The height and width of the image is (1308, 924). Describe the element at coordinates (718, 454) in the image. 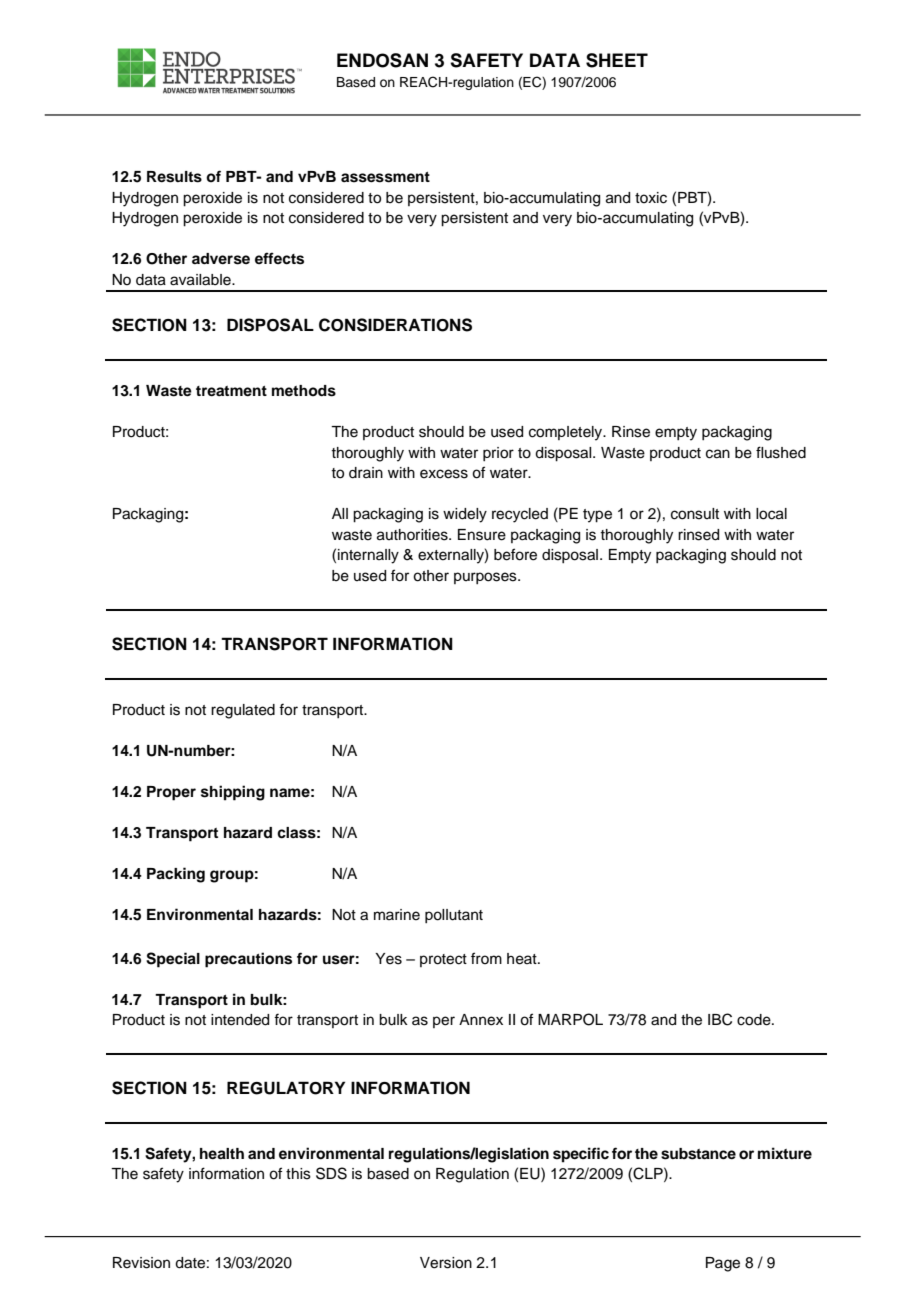

I see `can` at that location.
